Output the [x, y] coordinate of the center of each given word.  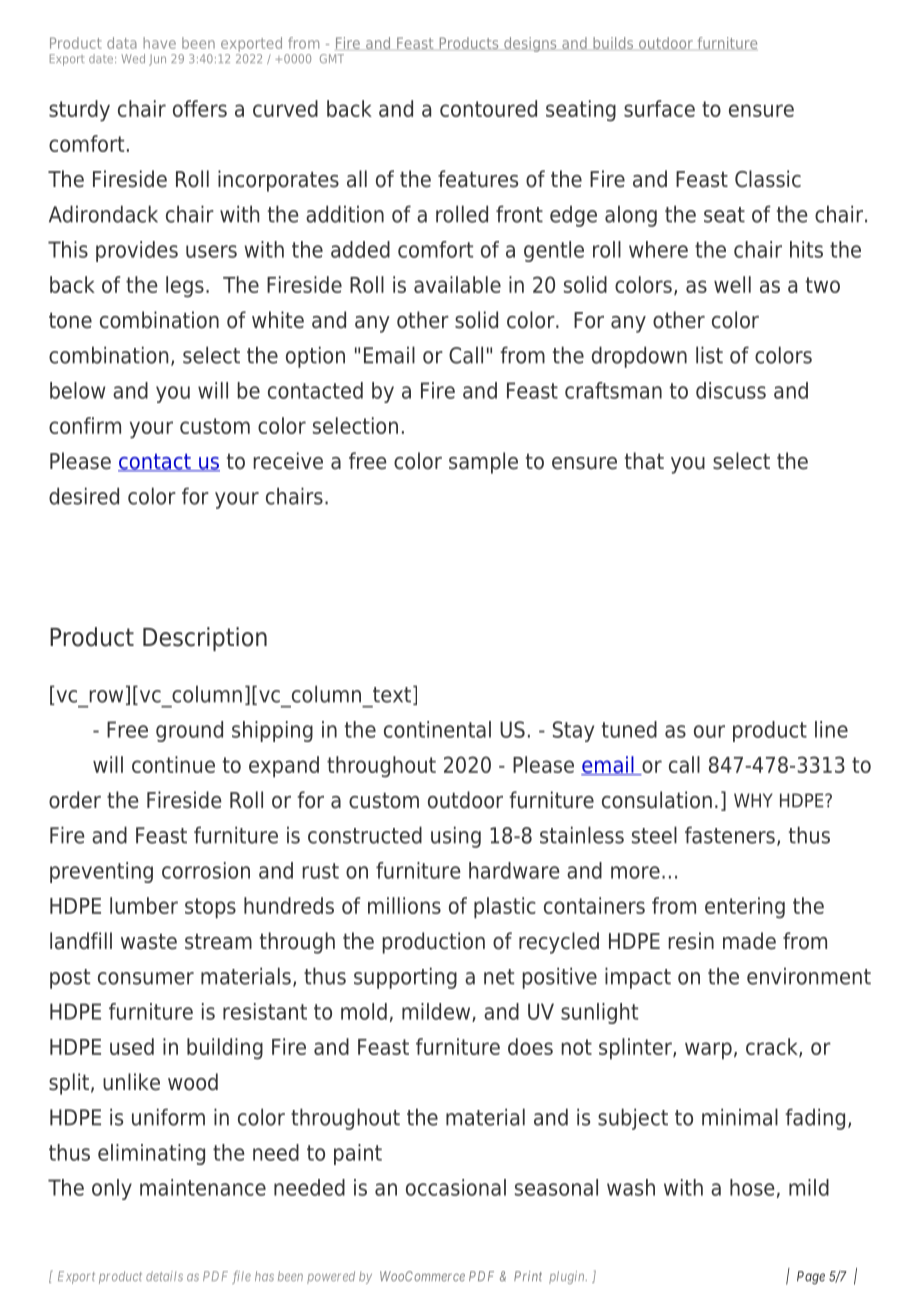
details [164, 1276]
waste [149, 941]
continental [437, 729]
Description [205, 639]
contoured [488, 108]
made [749, 941]
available [457, 284]
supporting [405, 978]
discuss [731, 390]
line [831, 729]
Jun [157, 60]
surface [659, 108]
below [77, 390]
